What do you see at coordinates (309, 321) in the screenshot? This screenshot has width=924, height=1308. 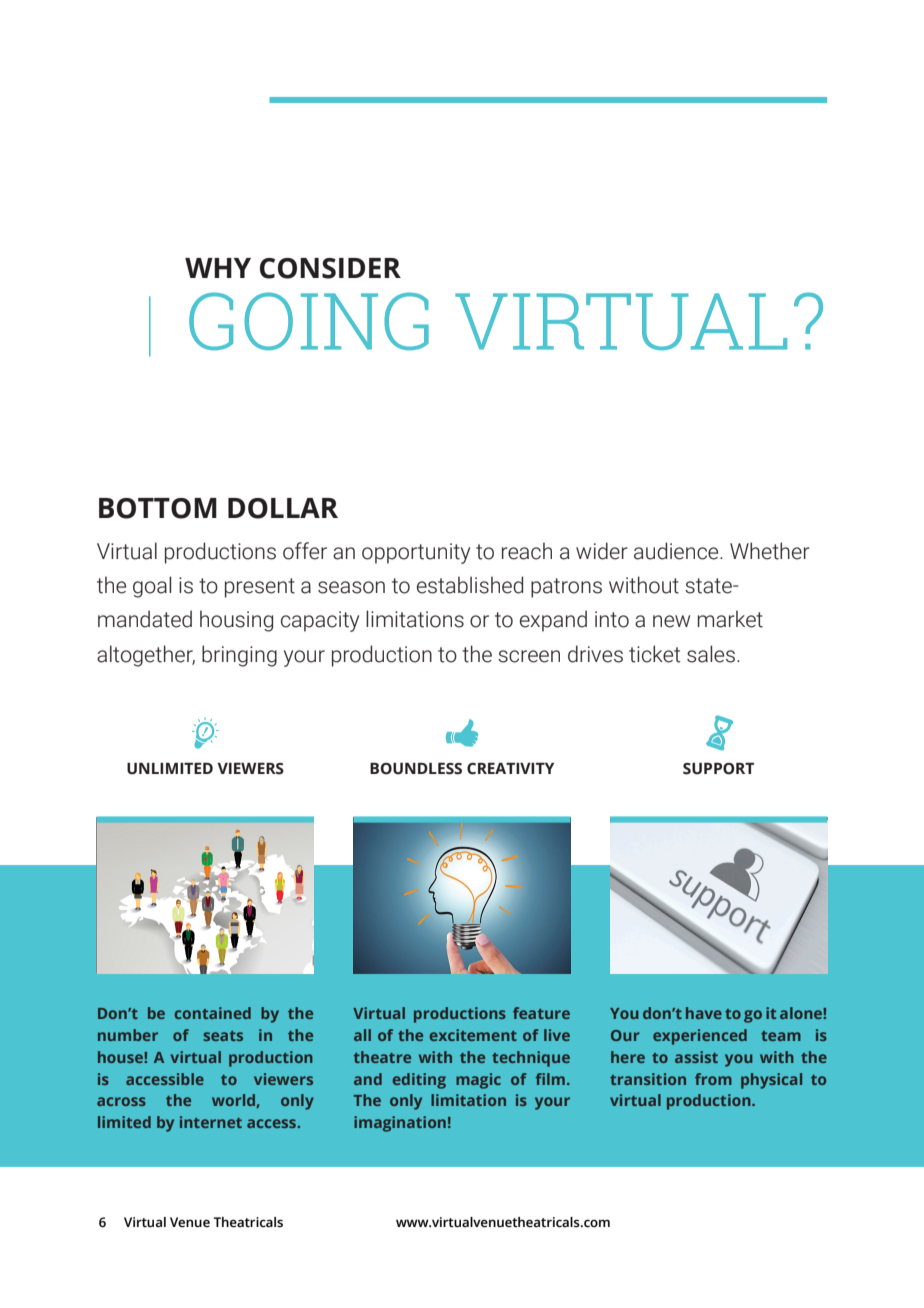 I see `GOING` at bounding box center [309, 321].
